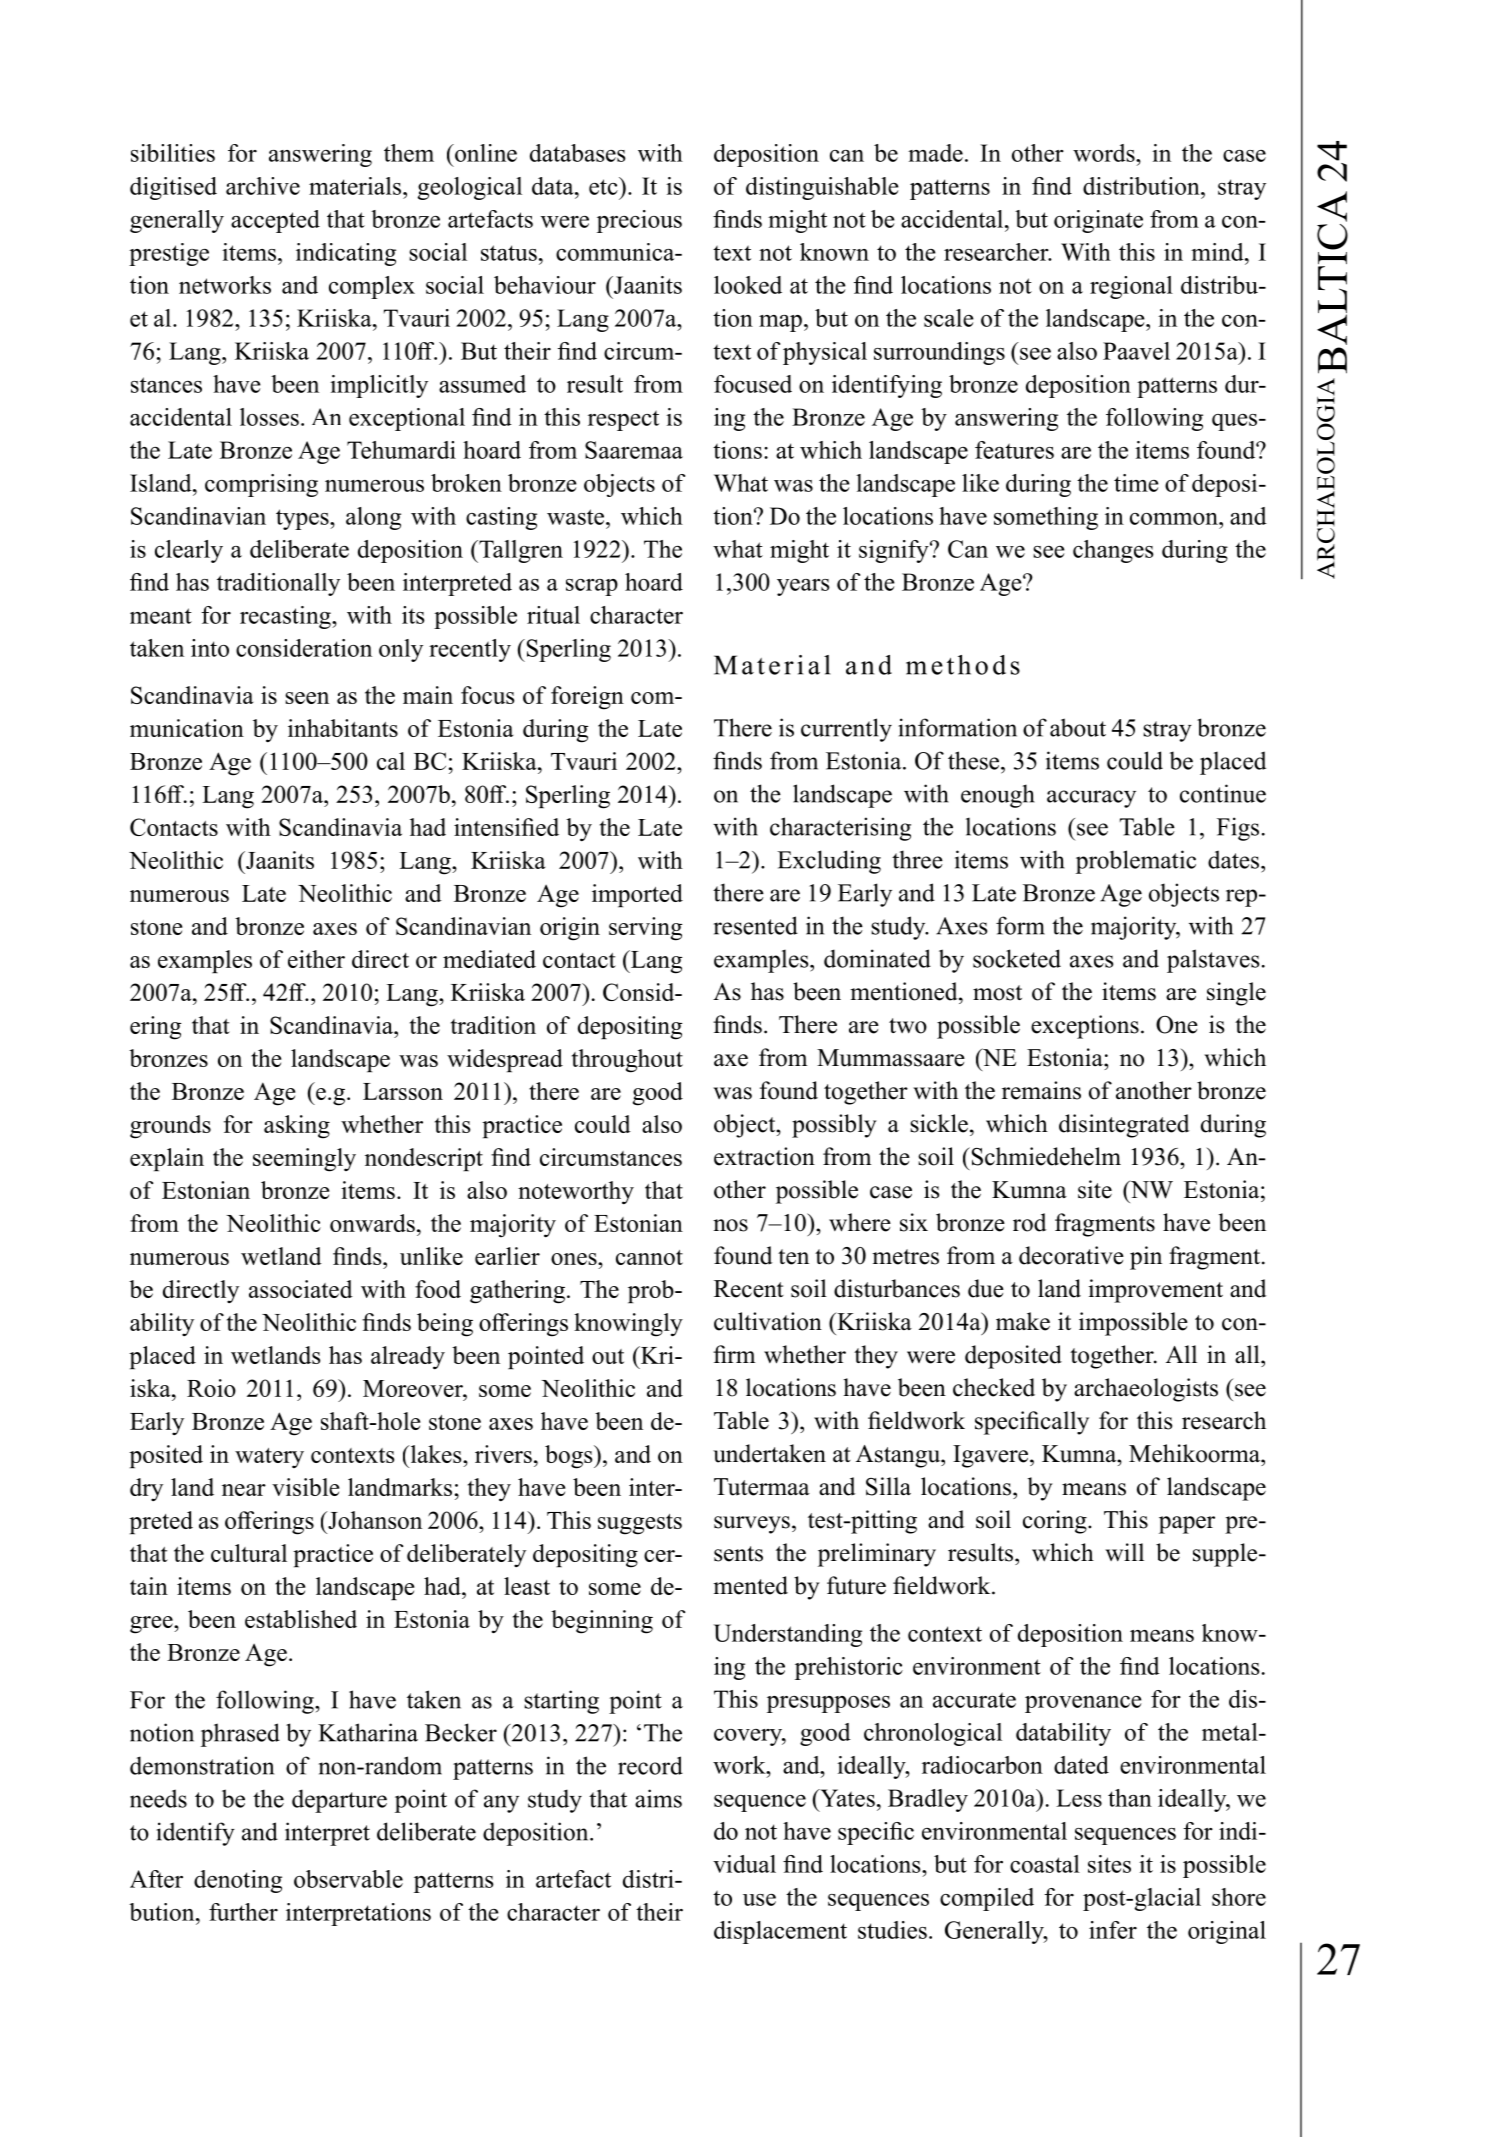  What do you see at coordinates (587, 698) in the document?
I see `foreign` at bounding box center [587, 698].
